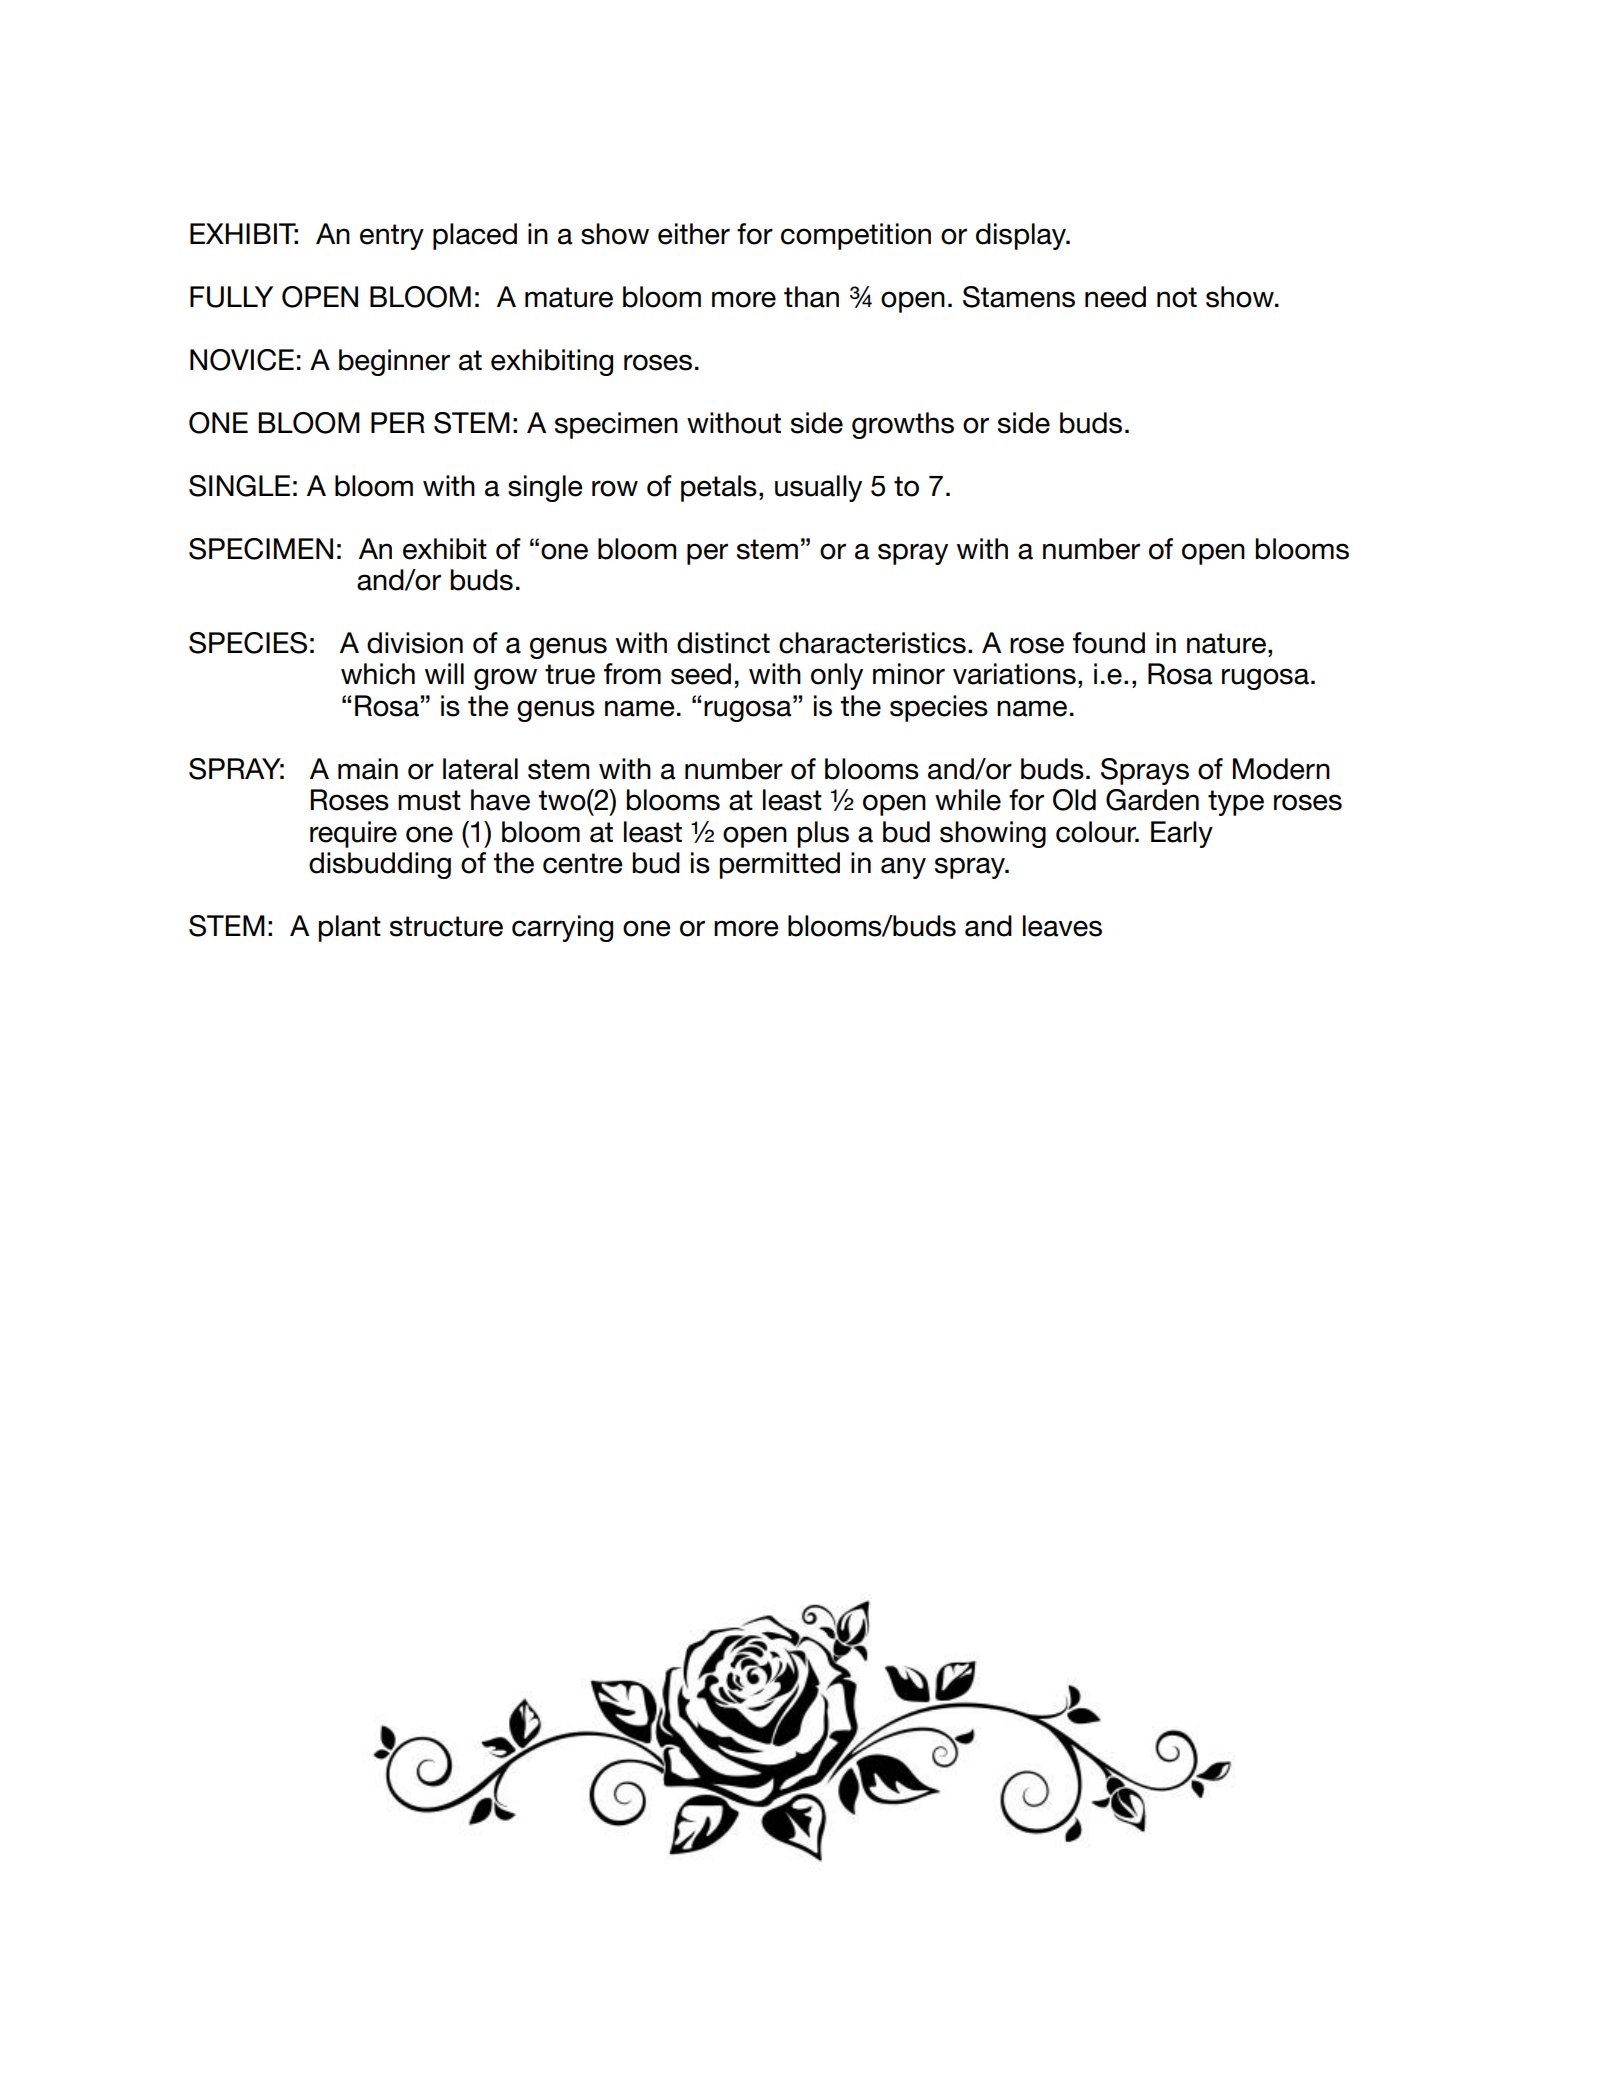 This screenshot has height=2074, width=1603. What do you see at coordinates (1062, 926) in the screenshot?
I see `leaves` at bounding box center [1062, 926].
